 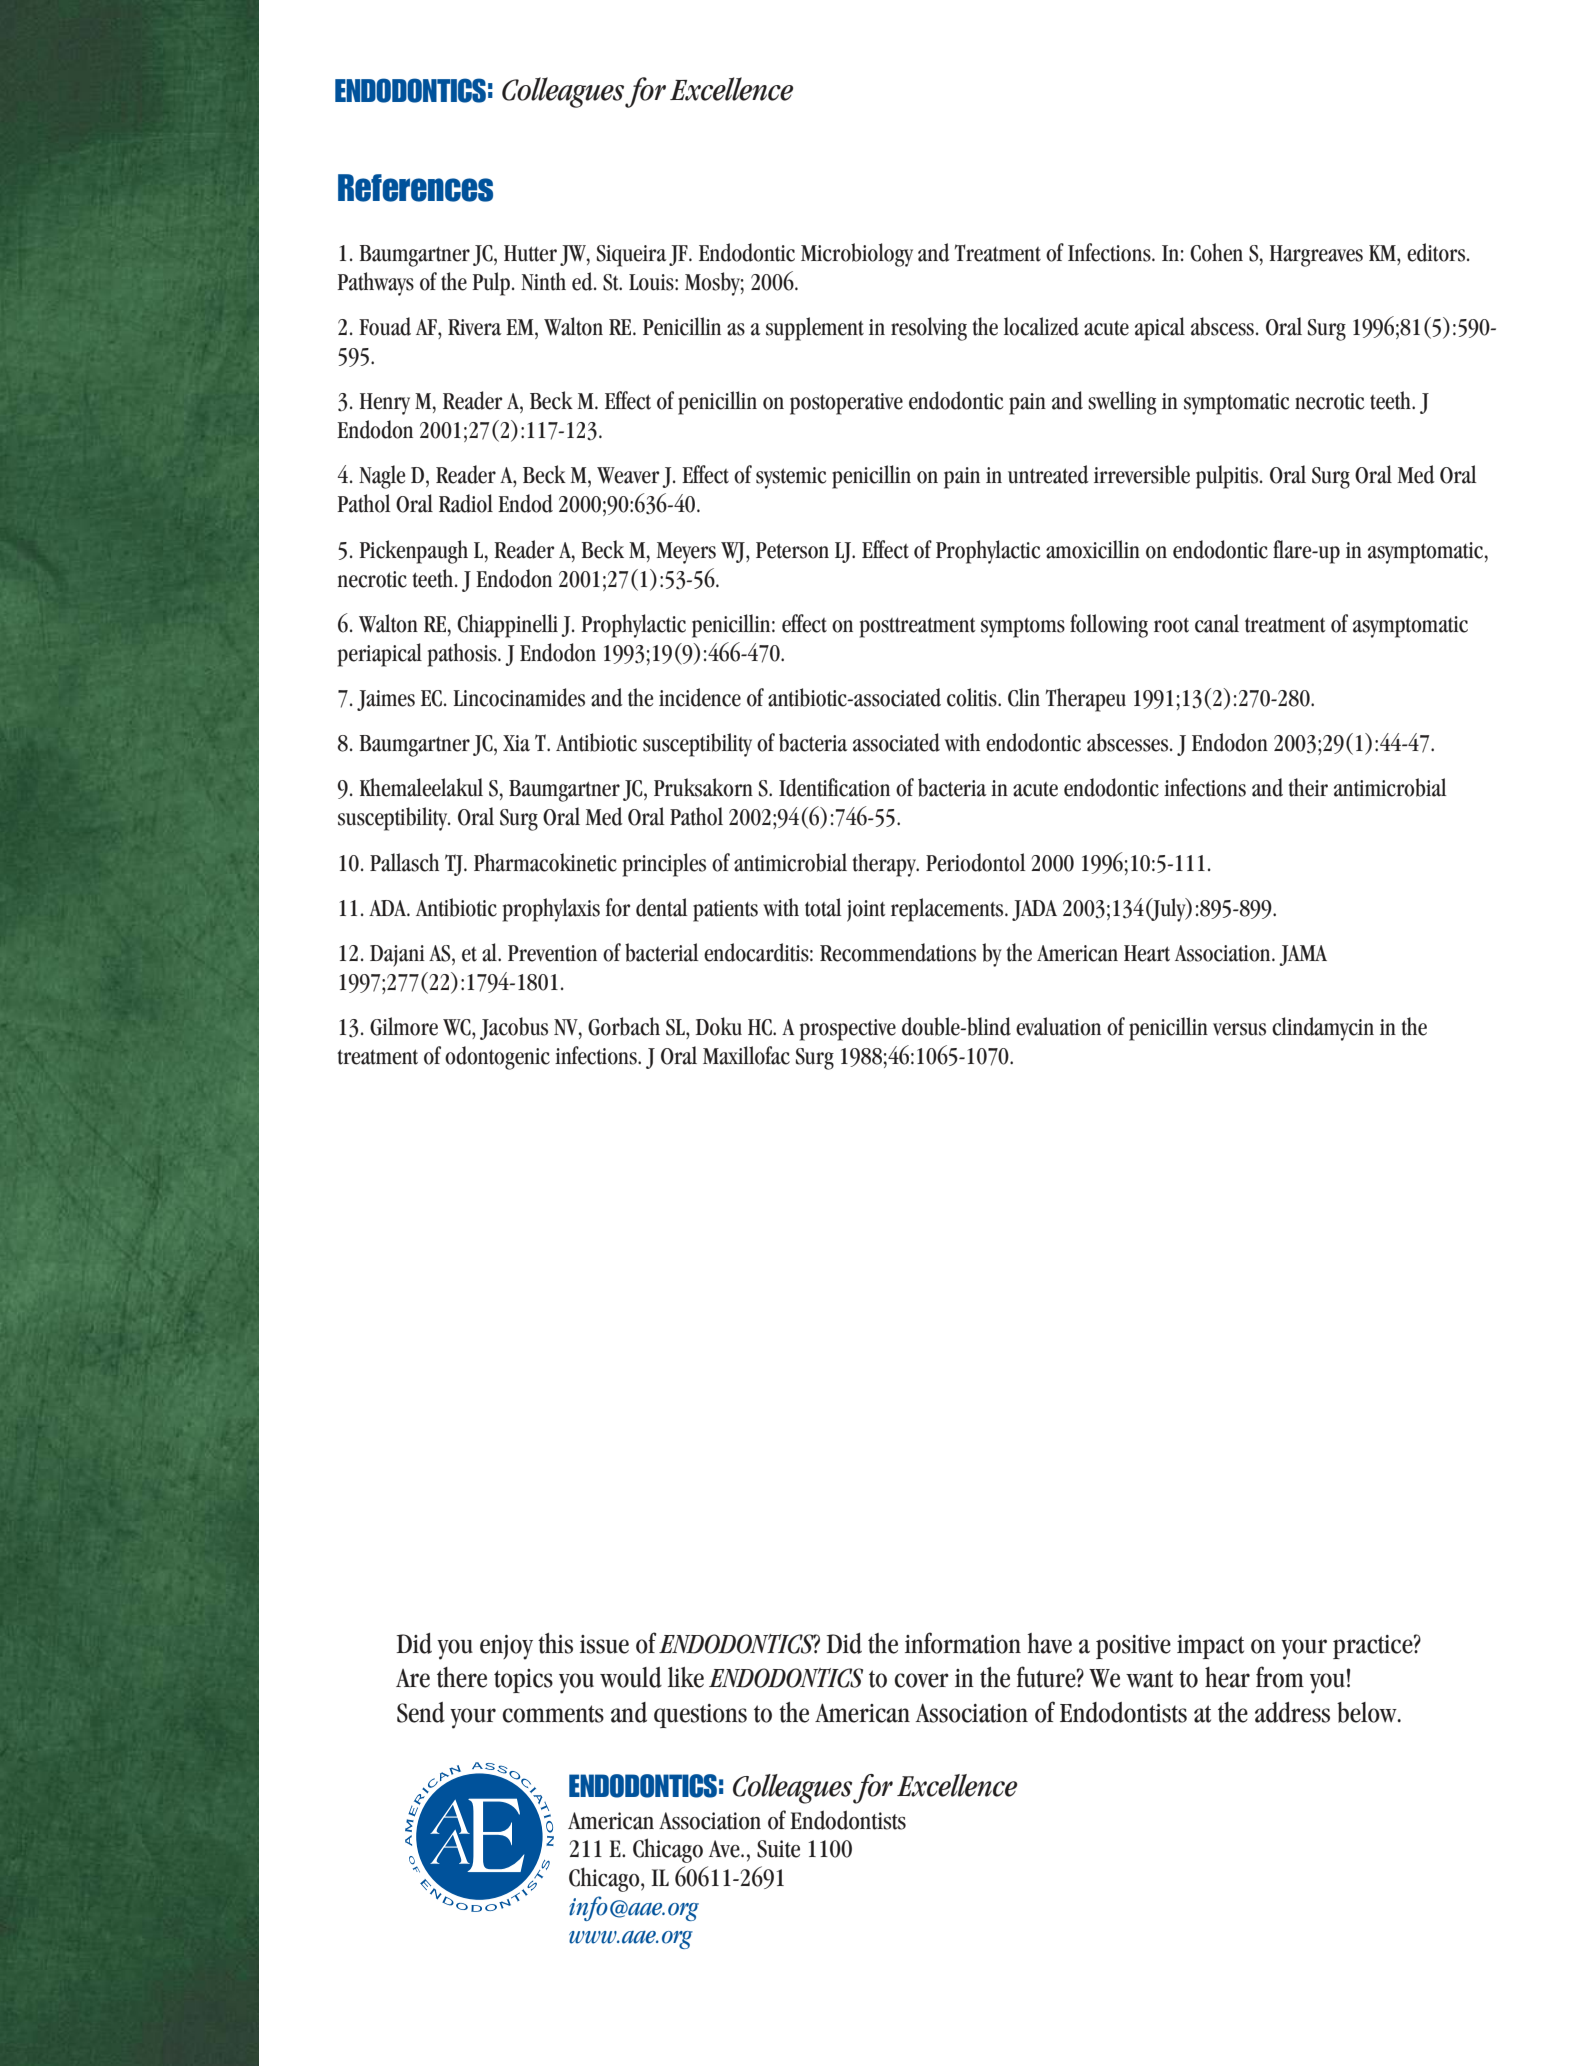 What do you see at coordinates (552, 953) in the screenshot?
I see `Prevention` at bounding box center [552, 953].
